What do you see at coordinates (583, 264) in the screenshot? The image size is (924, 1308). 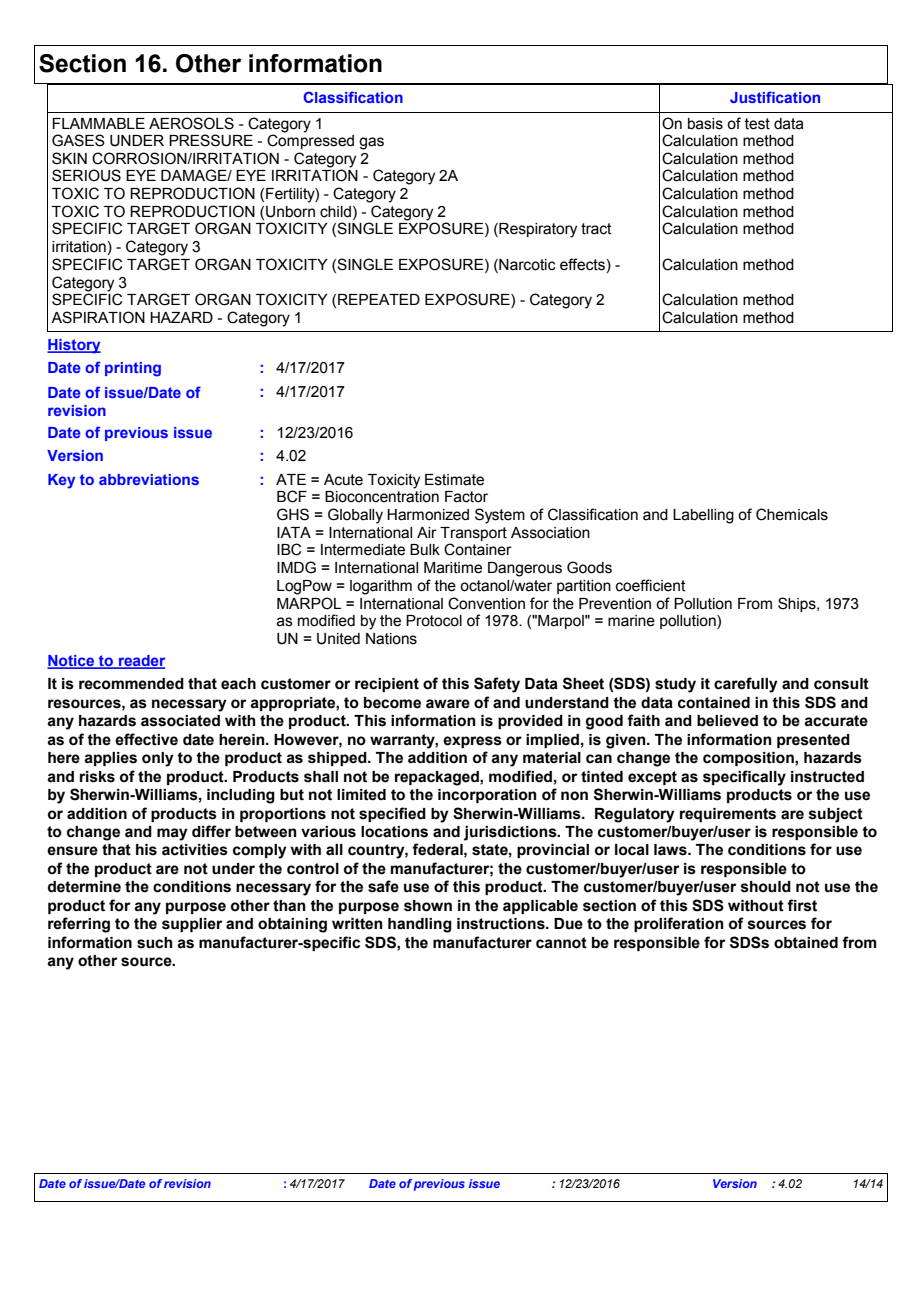 I see `effects` at bounding box center [583, 264].
